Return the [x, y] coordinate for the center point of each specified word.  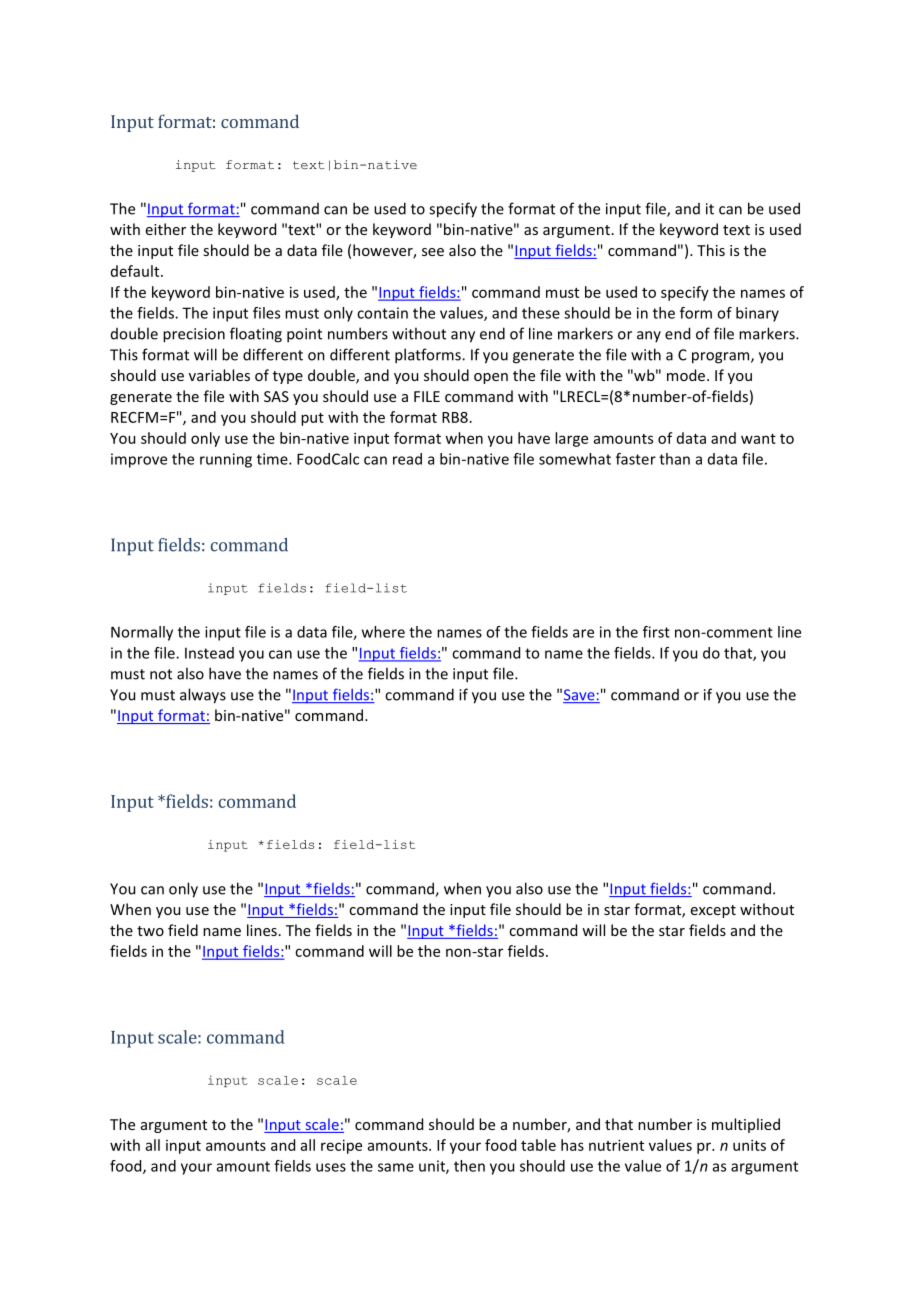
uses [331, 1167]
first [656, 632]
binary [757, 314]
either [166, 229]
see [433, 252]
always [203, 696]
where [383, 632]
